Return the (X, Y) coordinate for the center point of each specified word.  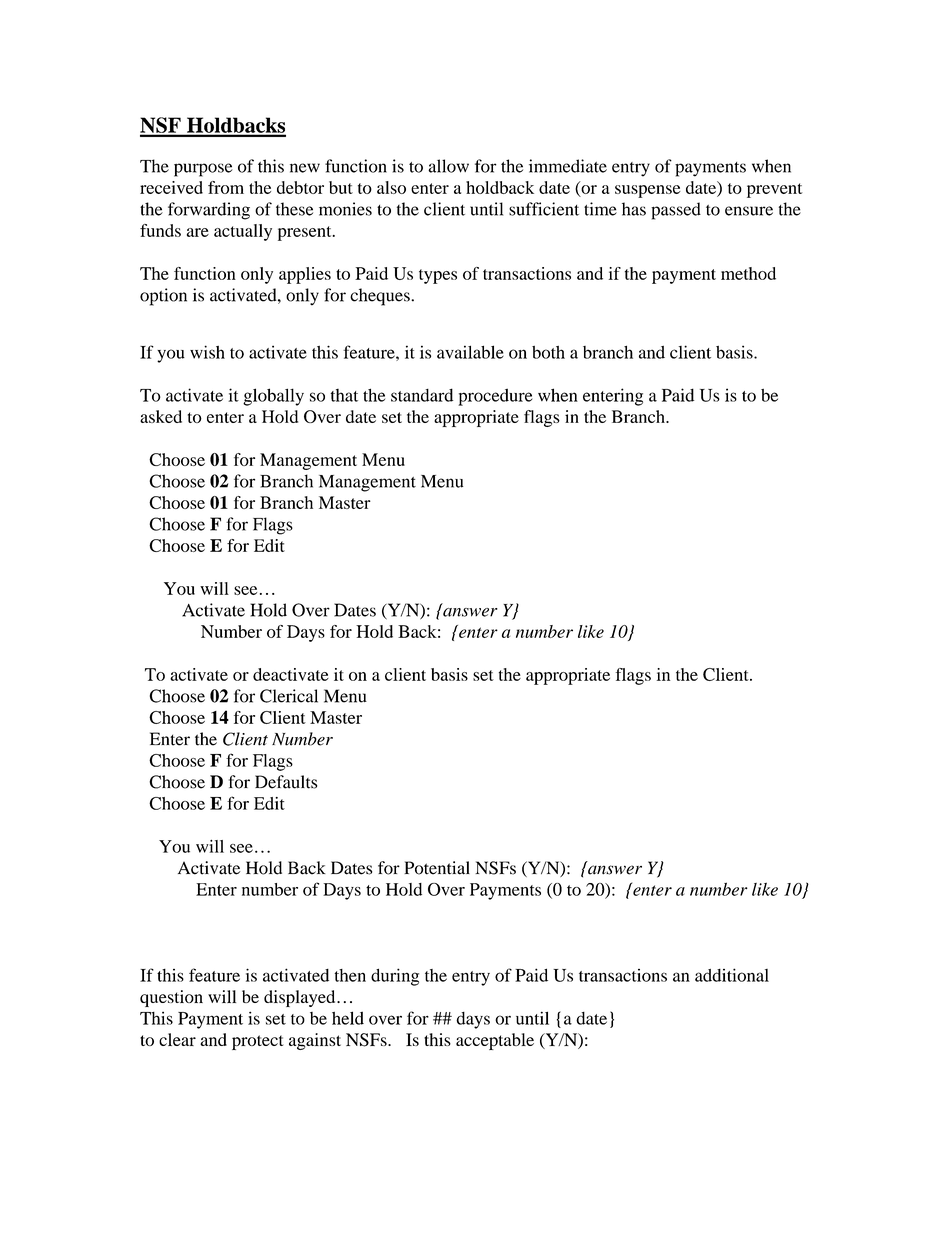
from (226, 187)
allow (448, 166)
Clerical (289, 696)
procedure (495, 397)
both (548, 352)
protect (257, 1042)
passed (676, 211)
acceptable (495, 1041)
